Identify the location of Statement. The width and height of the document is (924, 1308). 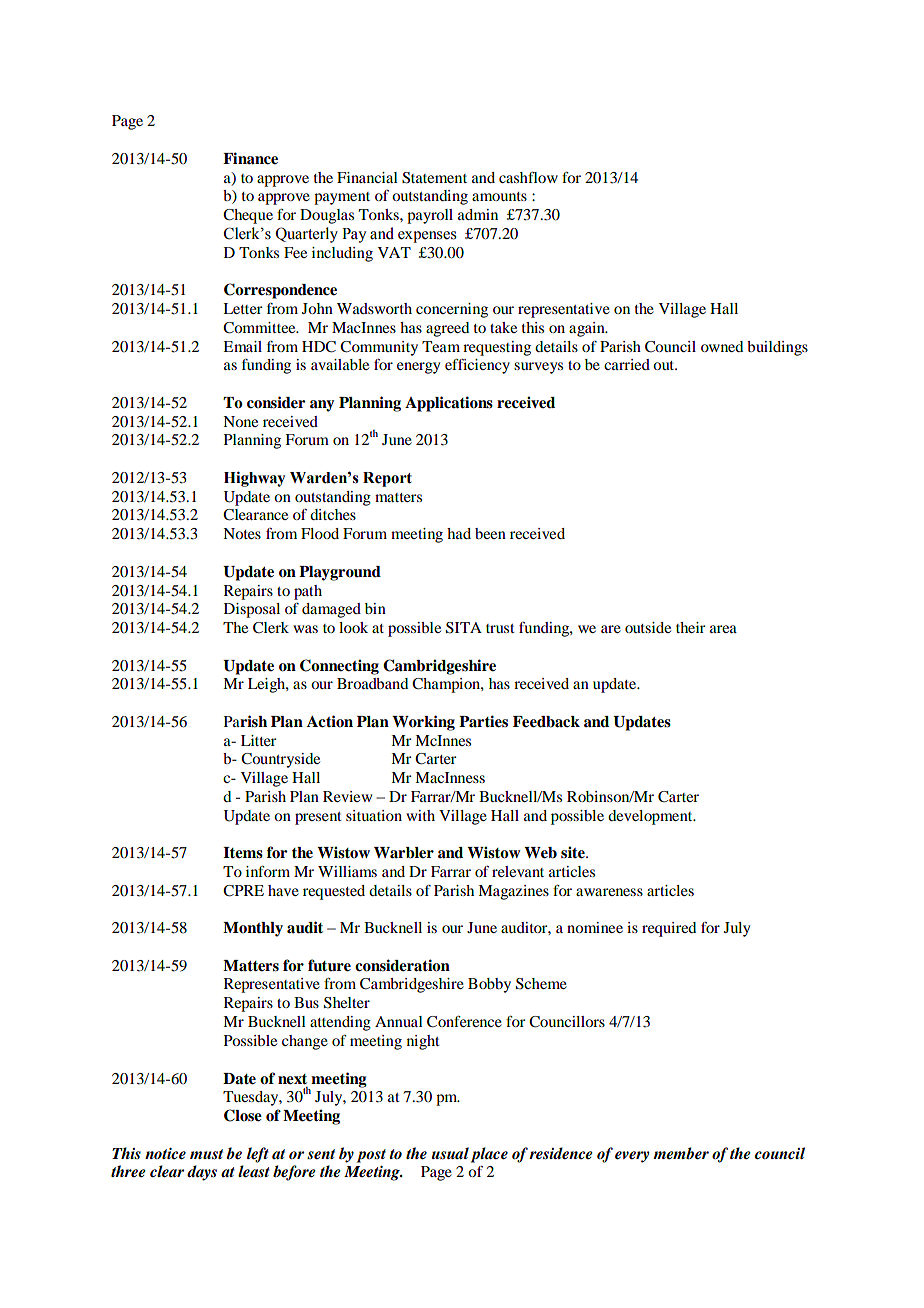
(434, 178).
